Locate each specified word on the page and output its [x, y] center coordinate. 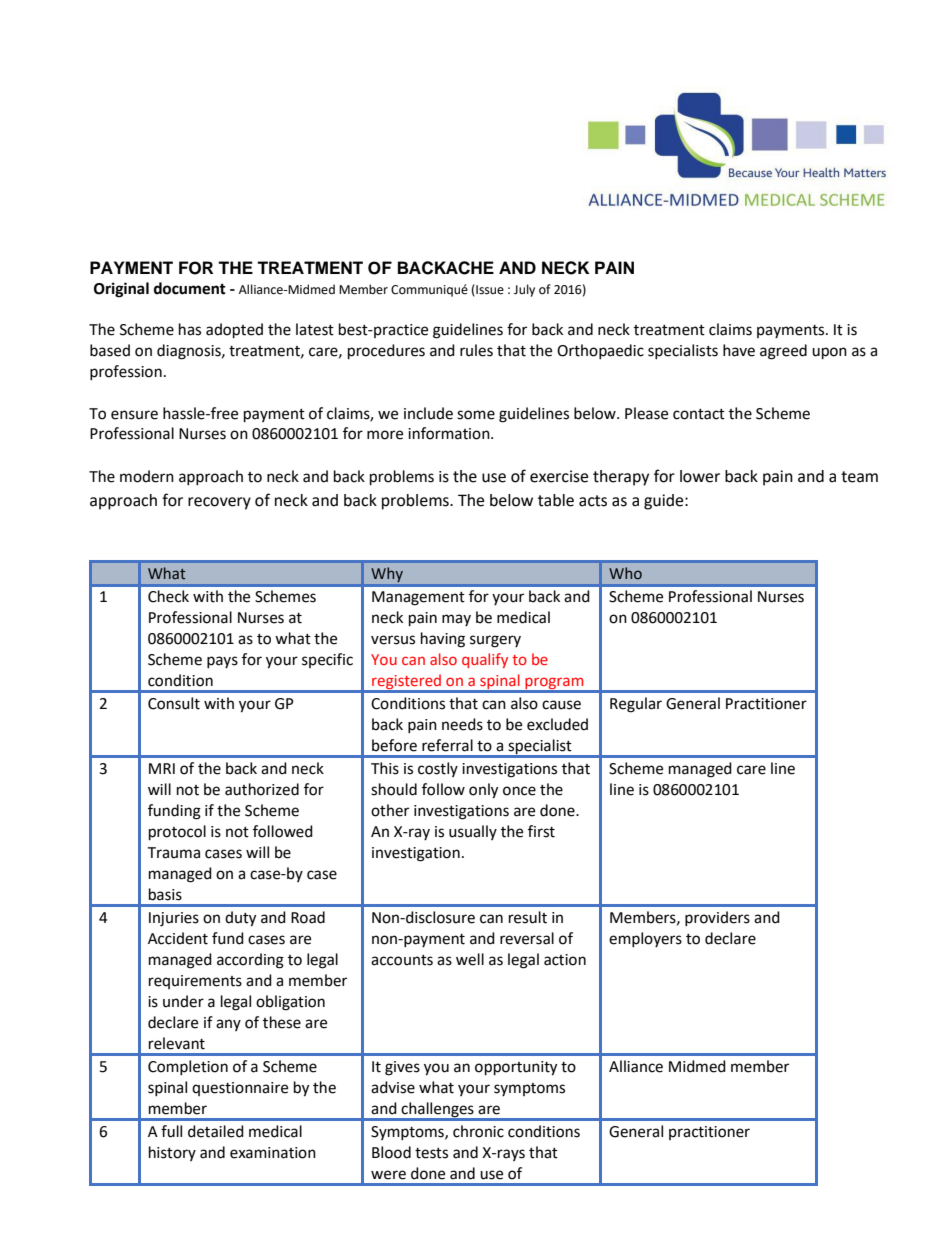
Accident [178, 938]
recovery [219, 503]
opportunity [516, 1068]
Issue [489, 290]
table [556, 500]
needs [462, 724]
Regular [636, 705]
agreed [783, 352]
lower [700, 476]
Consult [174, 703]
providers [717, 918]
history [172, 1153]
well [470, 959]
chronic [478, 1131]
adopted [234, 331]
